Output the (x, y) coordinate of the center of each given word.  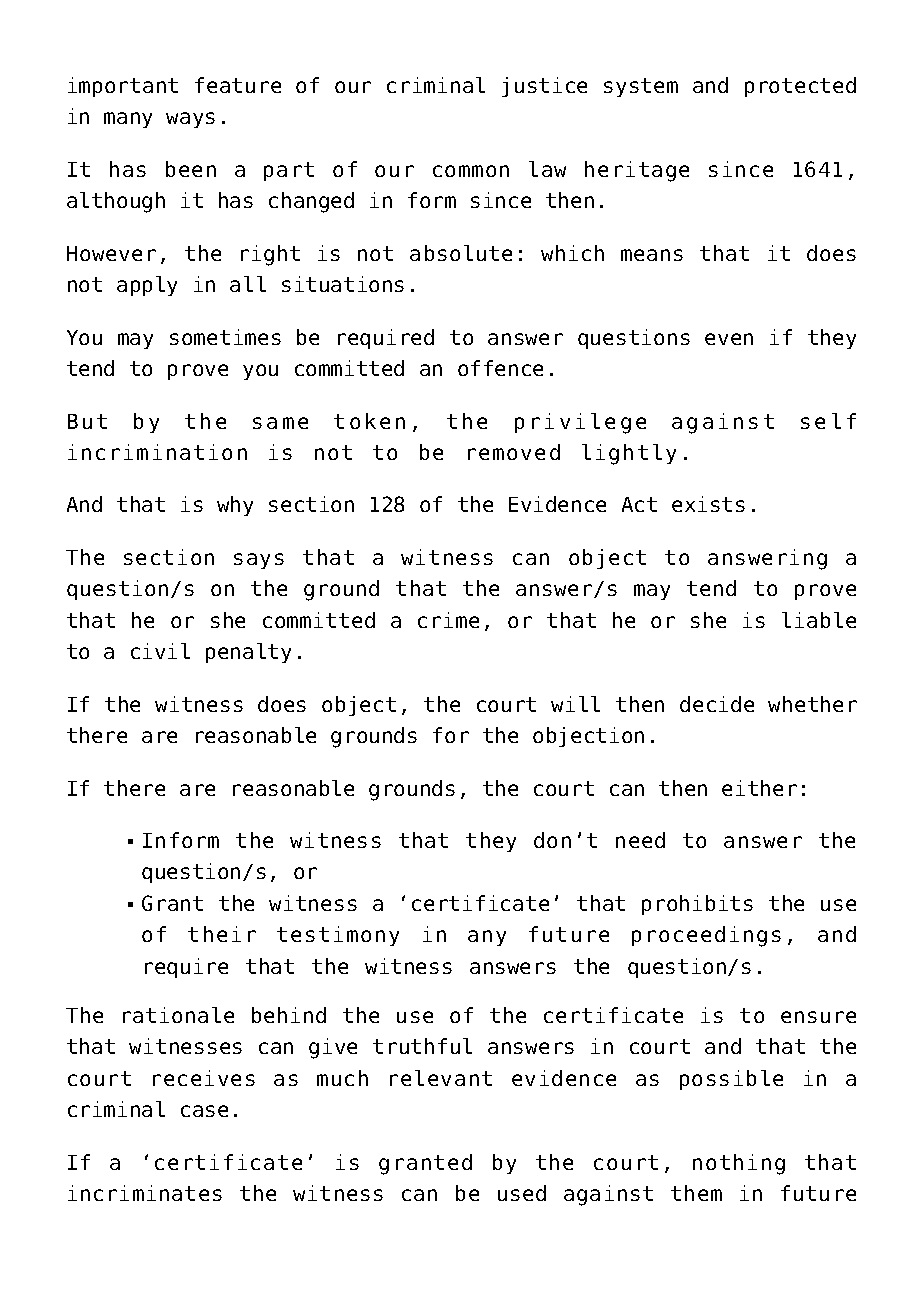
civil (160, 651)
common (471, 171)
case (204, 1111)
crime (448, 620)
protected (800, 87)
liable (819, 620)
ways (190, 120)
